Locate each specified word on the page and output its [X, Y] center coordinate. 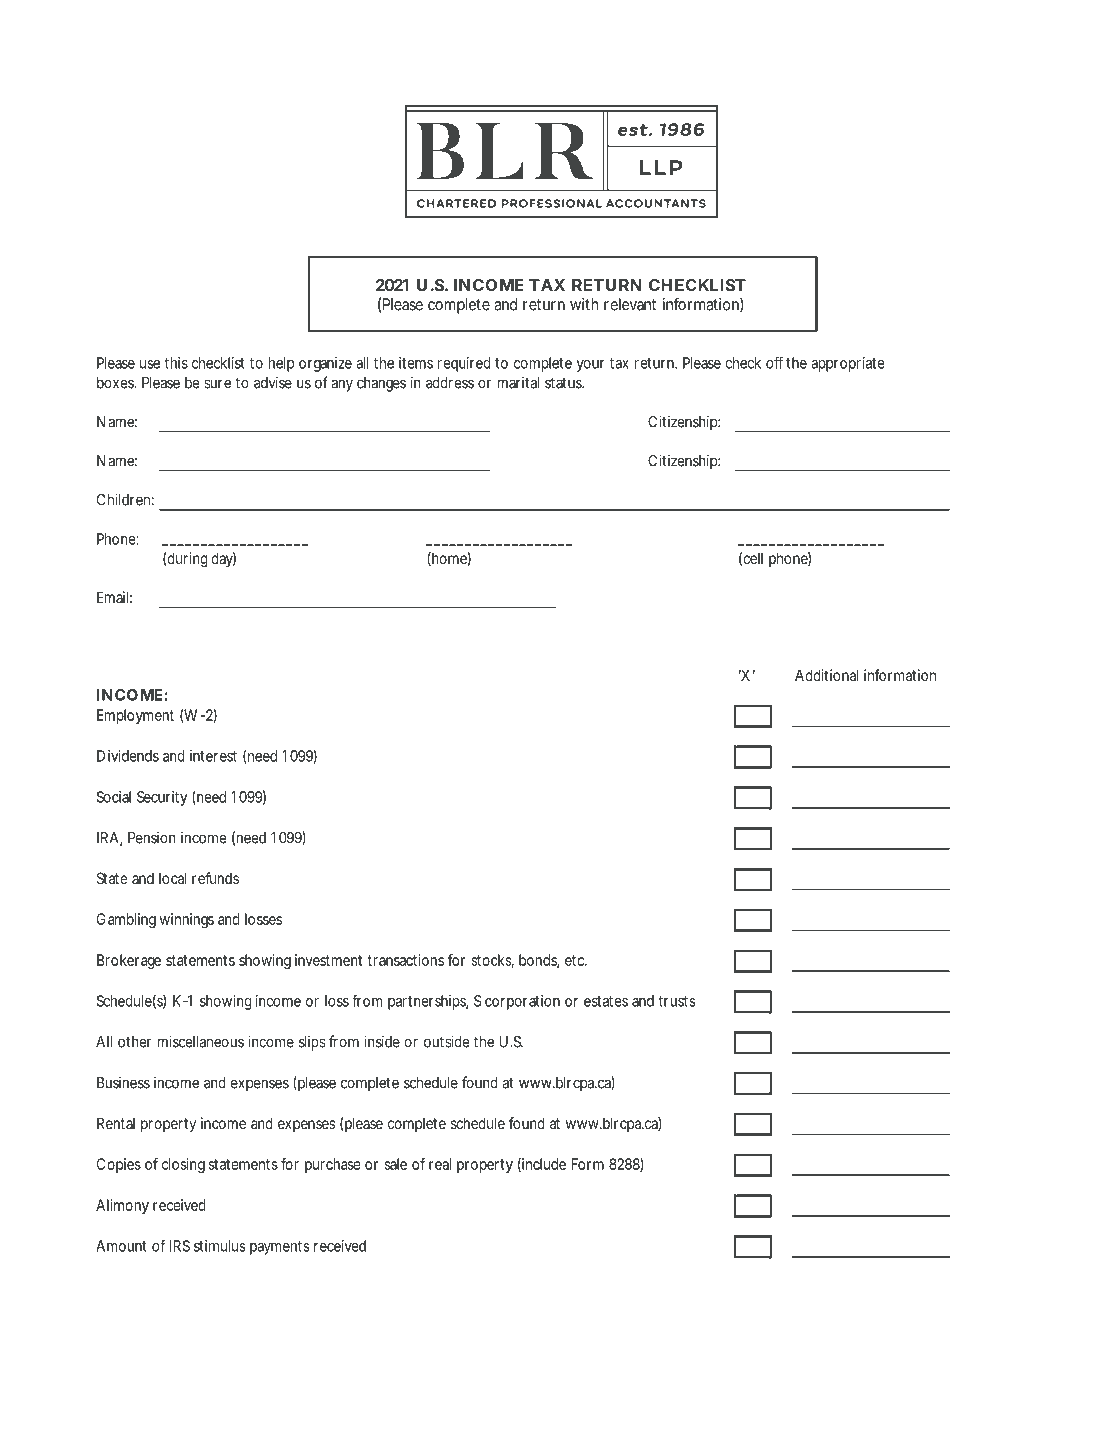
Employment [135, 716]
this [176, 363]
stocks [492, 961]
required [464, 364]
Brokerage [129, 961]
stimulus [220, 1246]
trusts [676, 1001]
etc [576, 960]
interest [213, 756]
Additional [826, 675]
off [774, 363]
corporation [522, 1002]
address [450, 383]
